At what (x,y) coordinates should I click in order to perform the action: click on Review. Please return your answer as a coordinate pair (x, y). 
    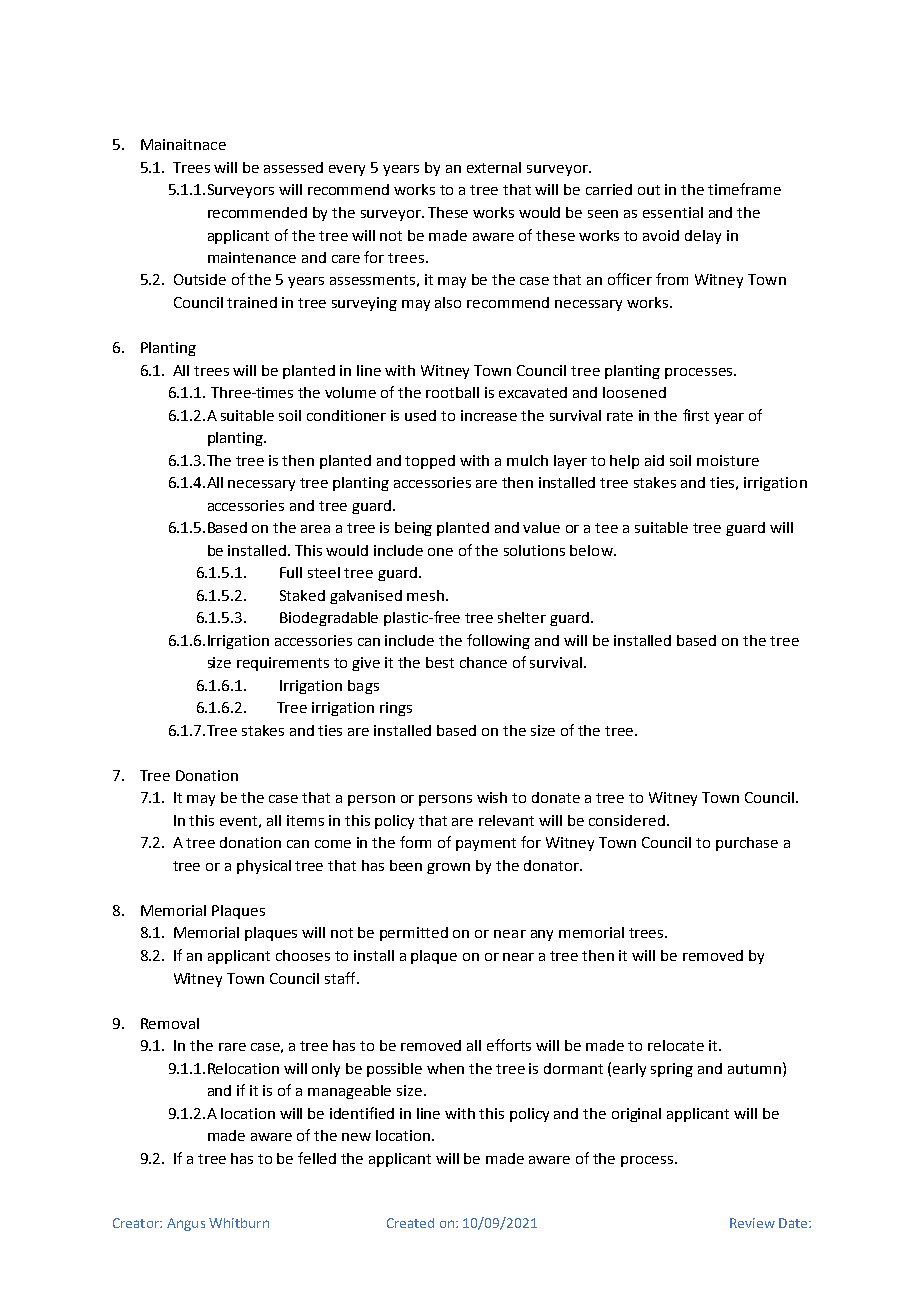
    Looking at the image, I should click on (752, 1223).
